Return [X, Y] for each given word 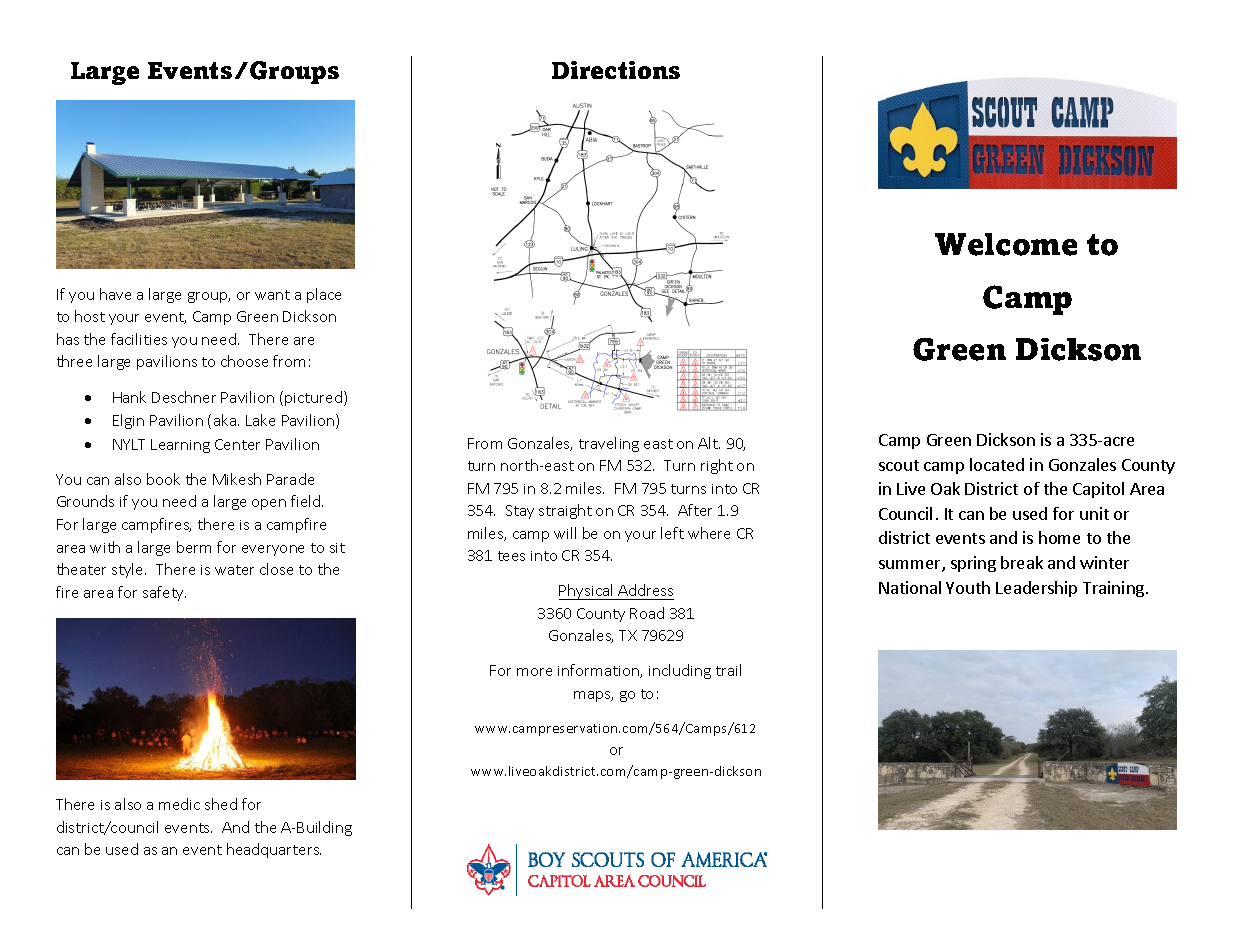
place [324, 295]
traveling [609, 444]
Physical [587, 592]
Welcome [1006, 244]
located [997, 464]
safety [164, 593]
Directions [616, 70]
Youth [968, 587]
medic [179, 804]
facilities [139, 339]
